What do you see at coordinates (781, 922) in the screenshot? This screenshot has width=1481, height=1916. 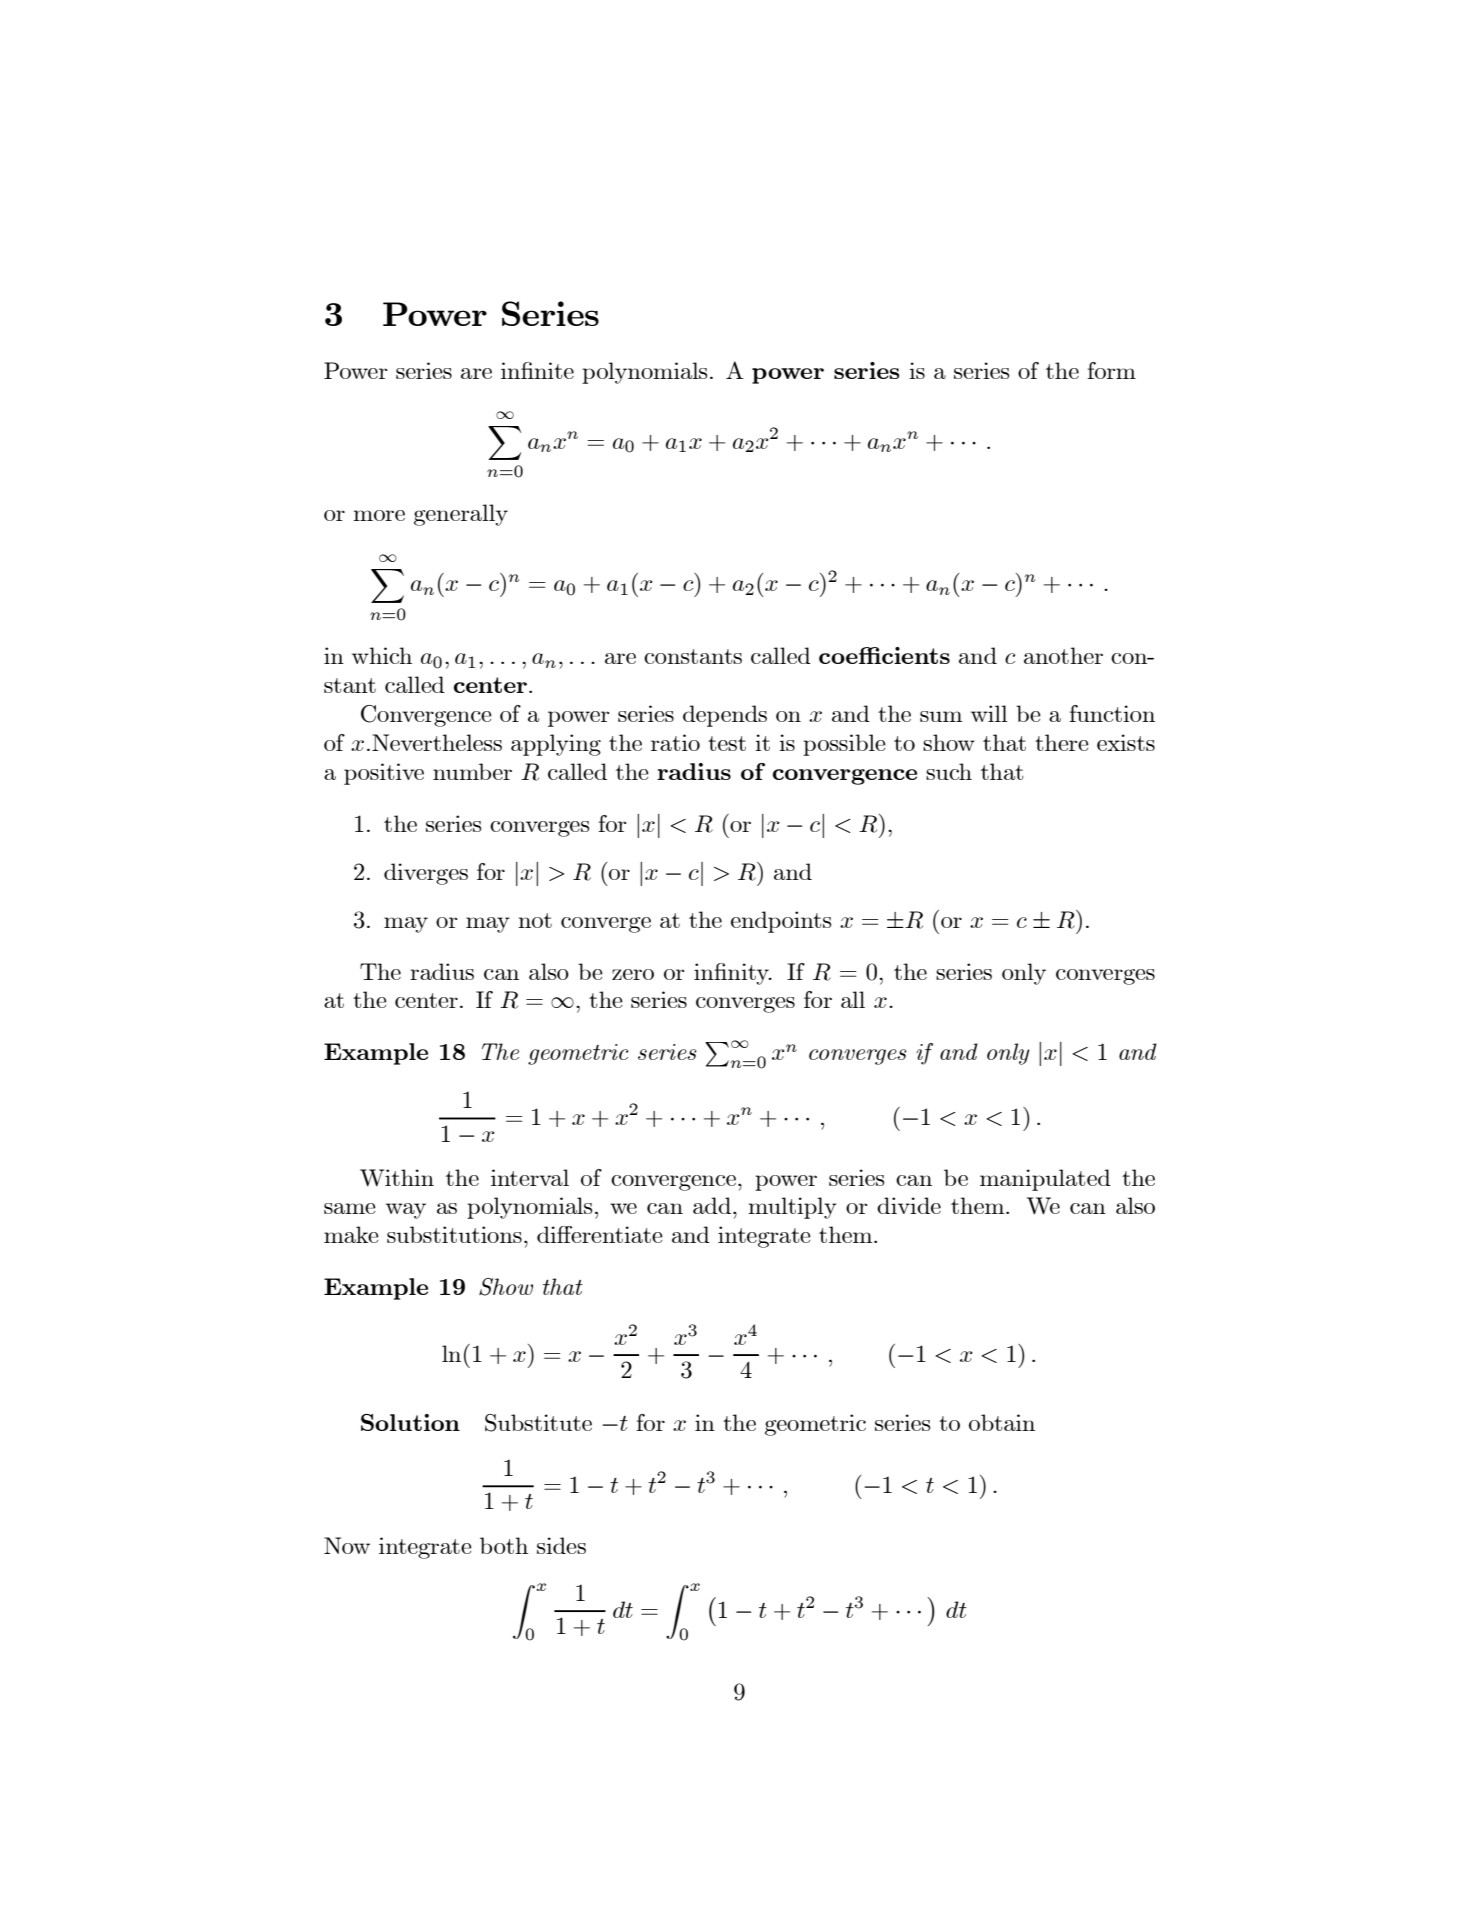 I see `endpoints` at bounding box center [781, 922].
